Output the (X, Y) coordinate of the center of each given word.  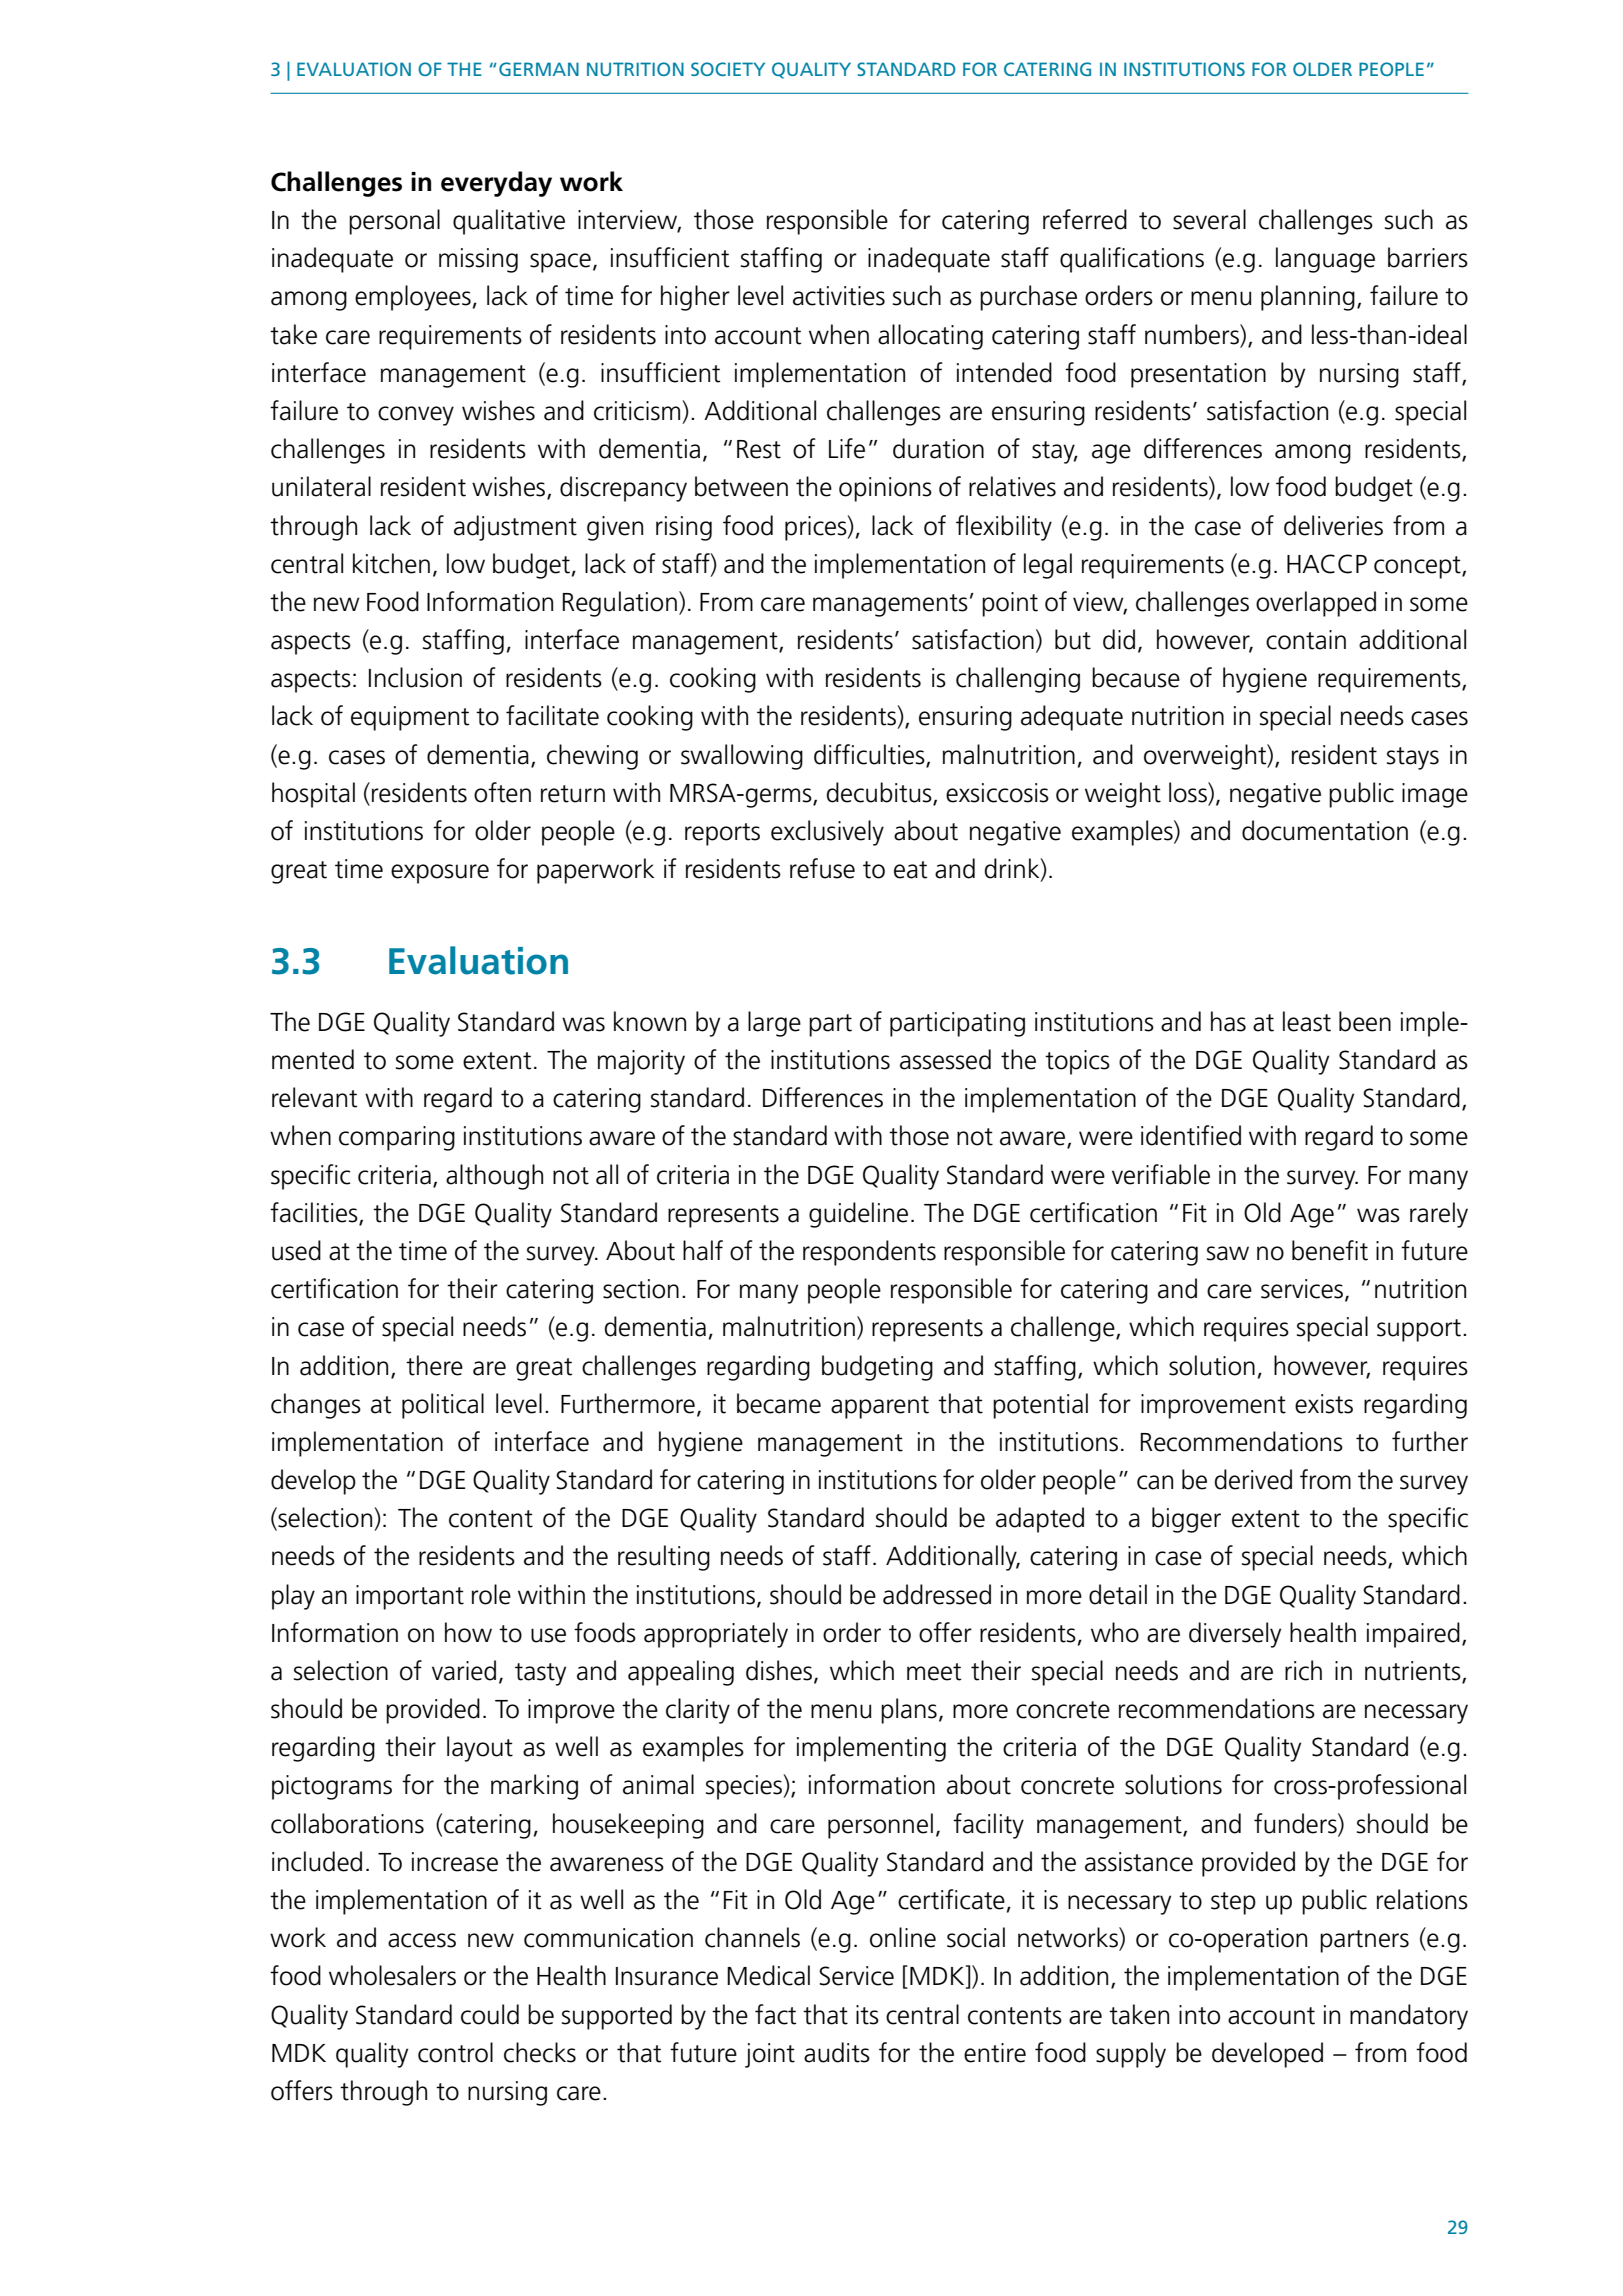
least (1307, 1021)
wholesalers (392, 1975)
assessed (945, 1059)
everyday (496, 184)
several (1209, 219)
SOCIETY (728, 69)
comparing (397, 1138)
